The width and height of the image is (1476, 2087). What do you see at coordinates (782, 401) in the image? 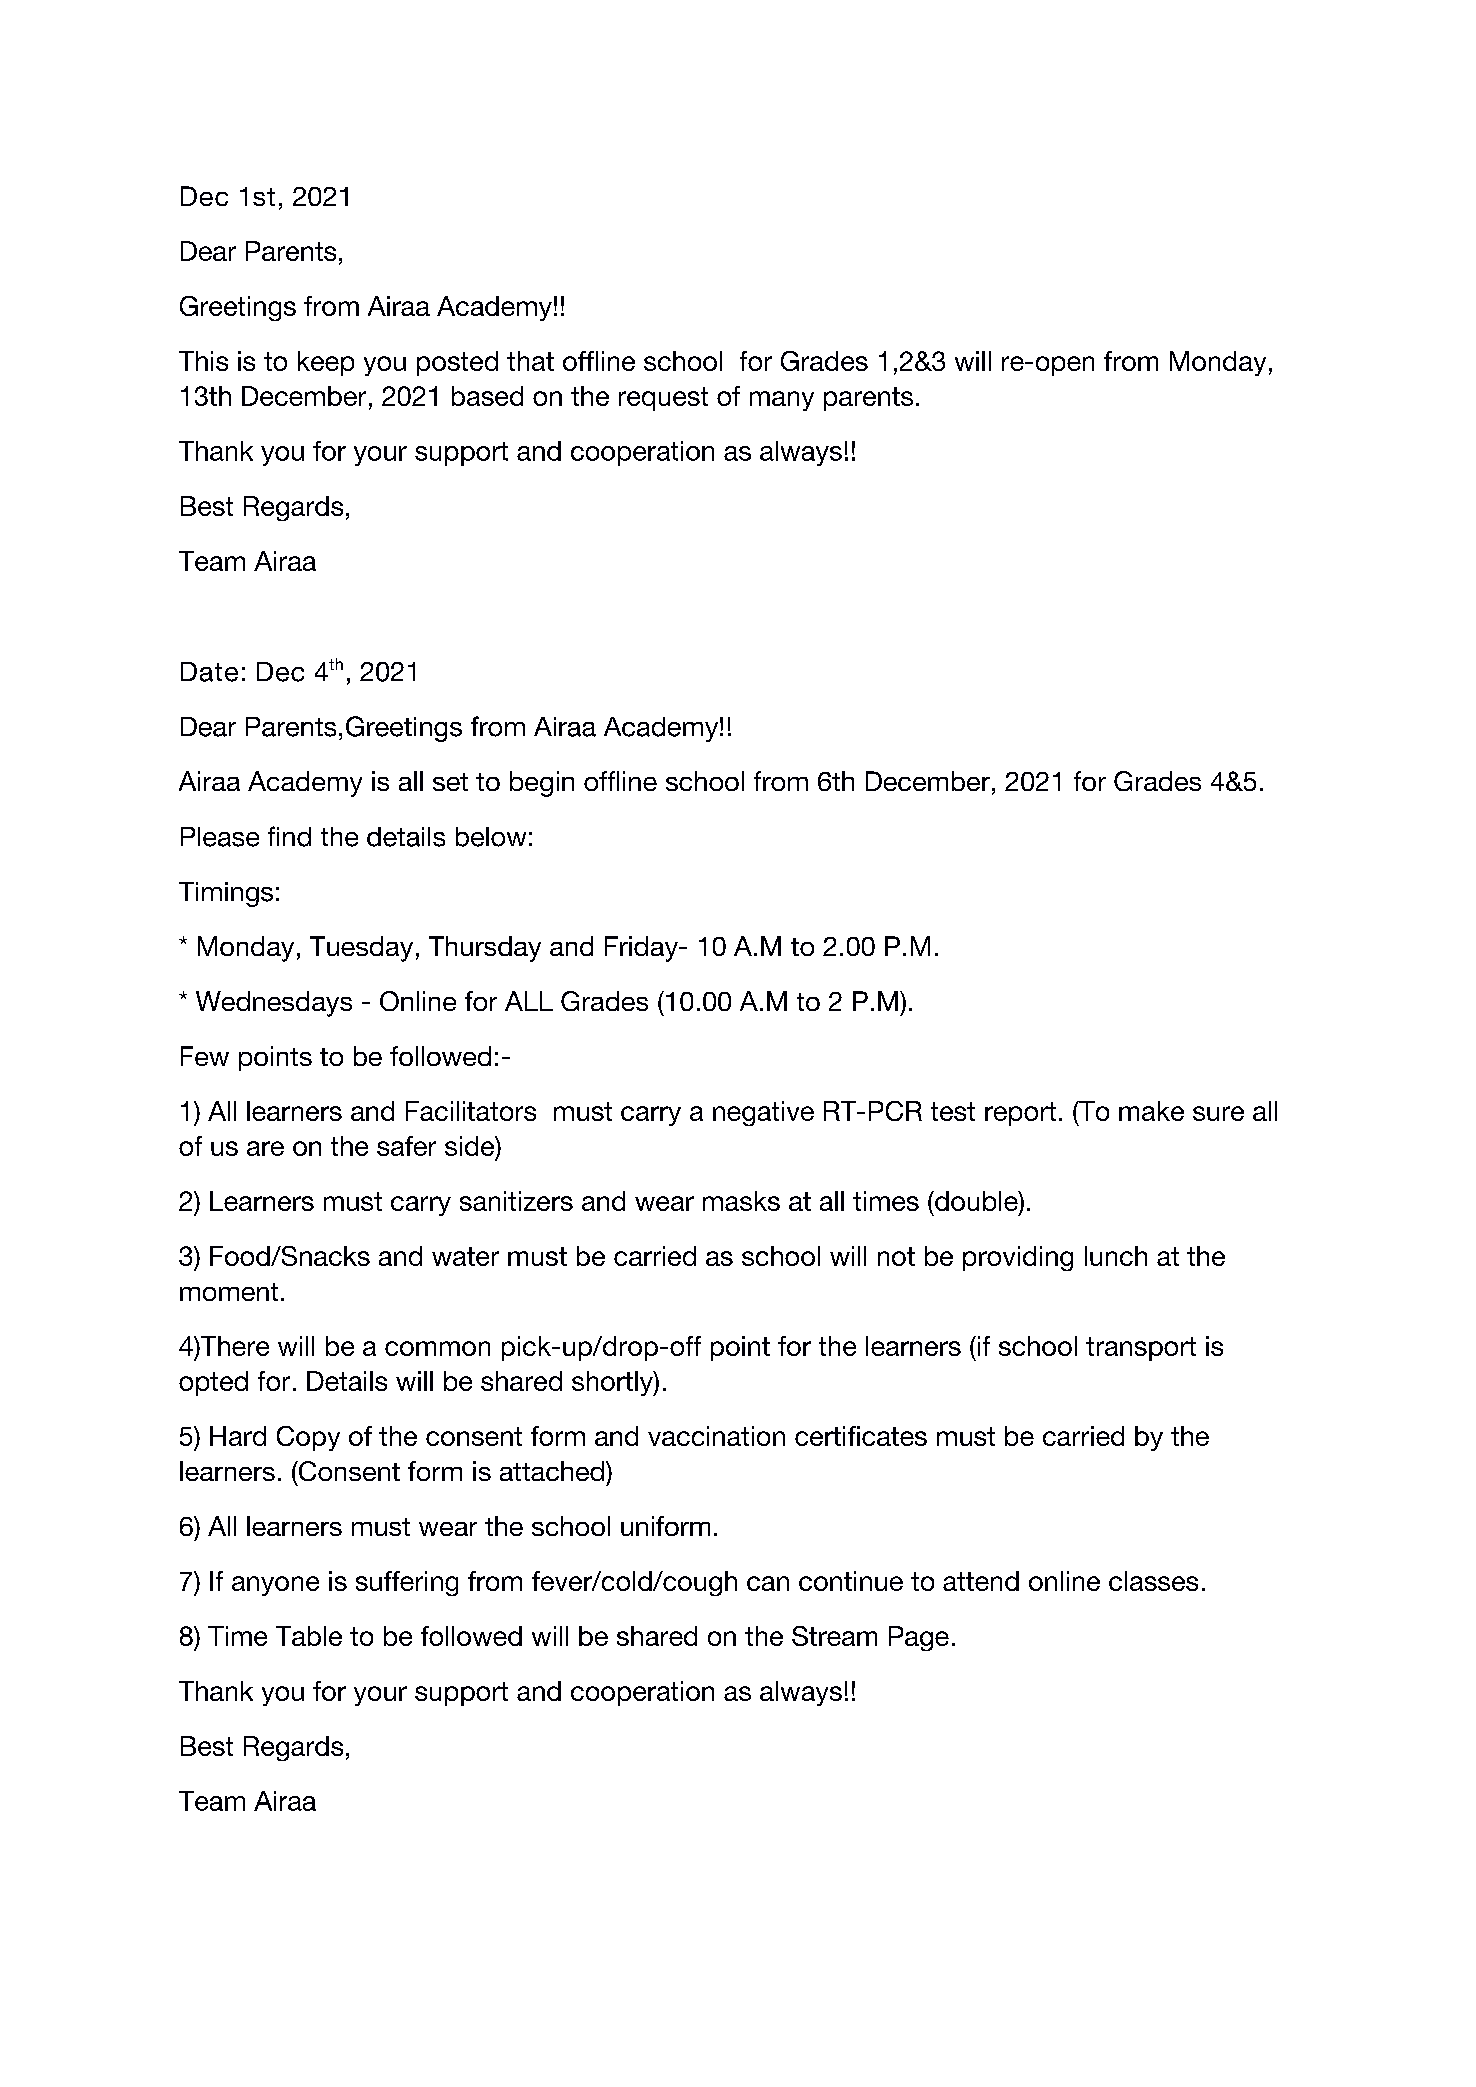
I see `many` at bounding box center [782, 401].
